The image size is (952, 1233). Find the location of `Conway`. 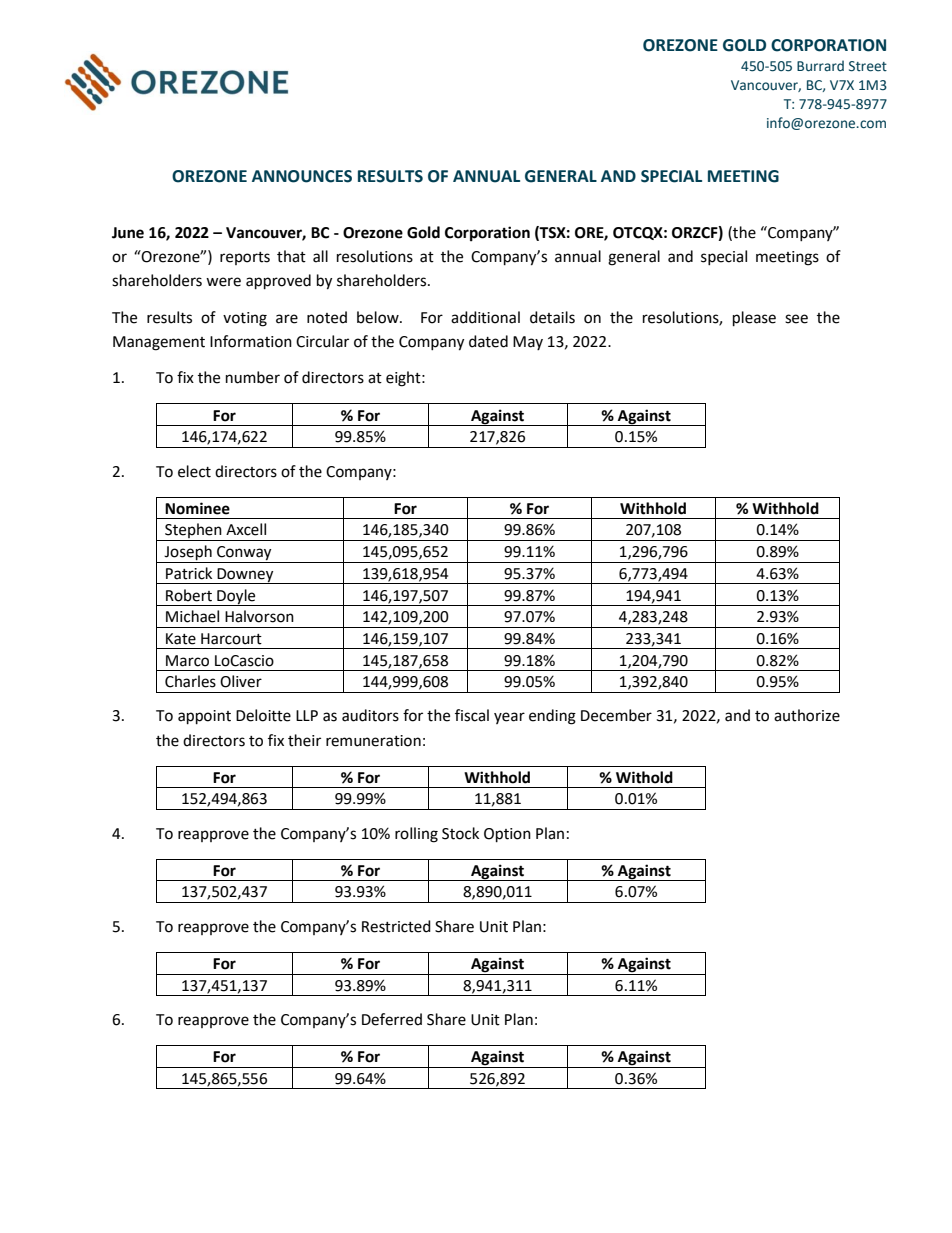

Conway is located at coordinates (244, 554).
